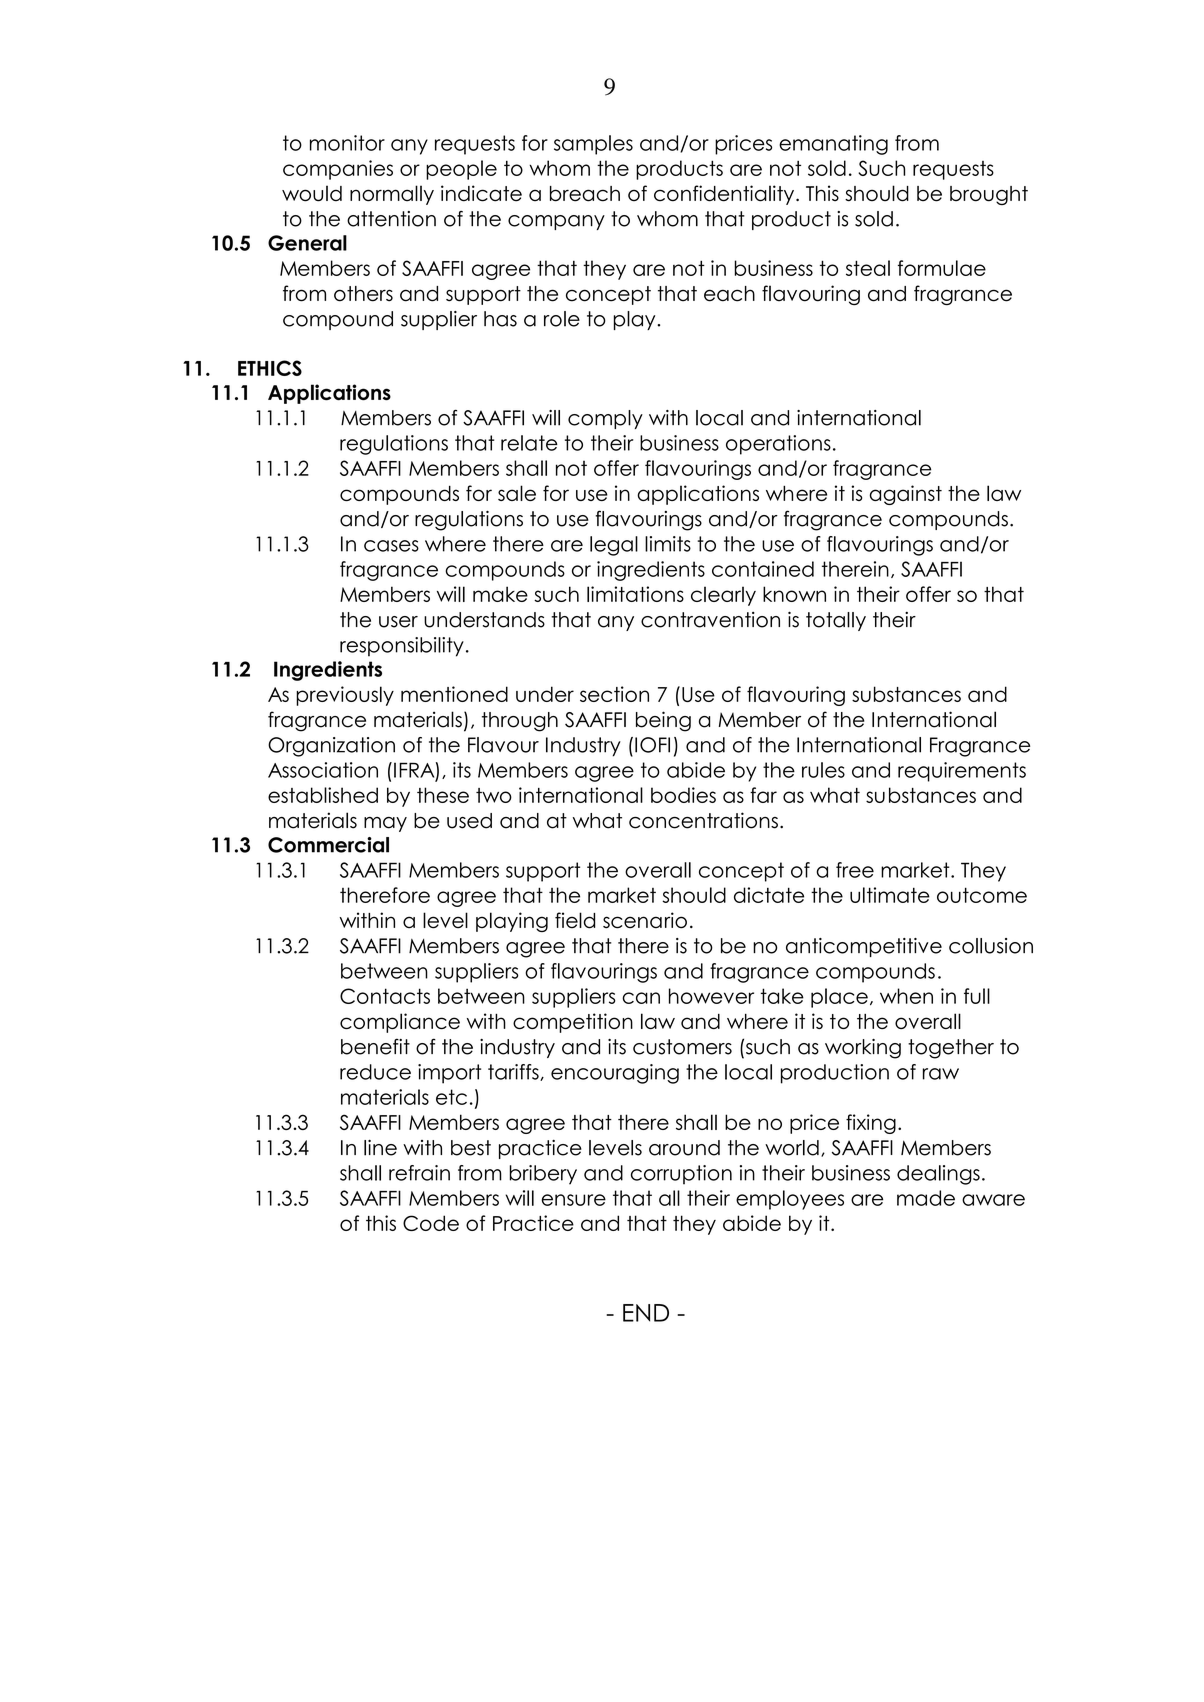 Image resolution: width=1204 pixels, height=1702 pixels. Describe the element at coordinates (663, 721) in the image. I see `being` at that location.
